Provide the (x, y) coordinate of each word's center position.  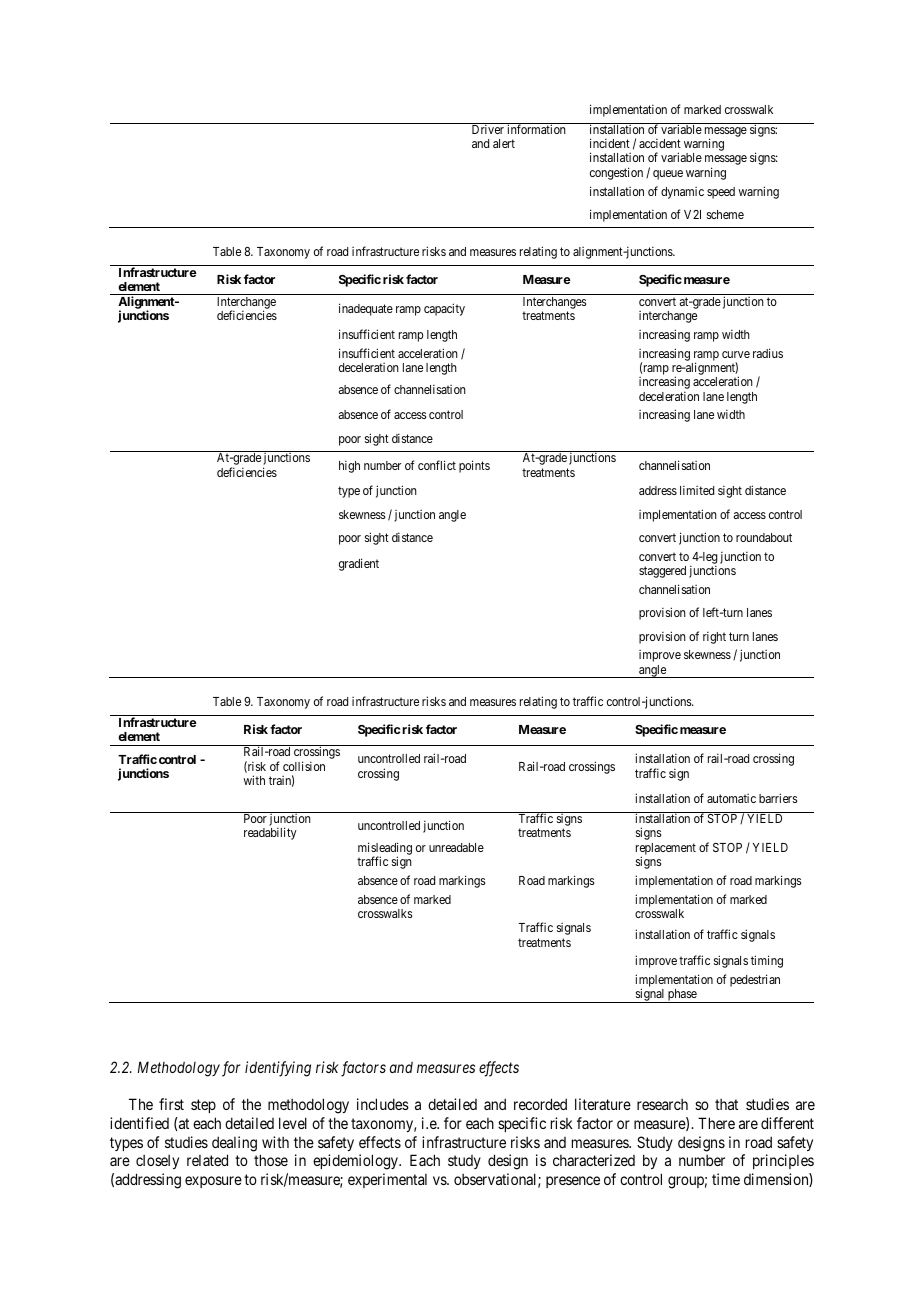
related (207, 1160)
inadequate (366, 309)
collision (304, 766)
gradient (359, 564)
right (714, 637)
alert (504, 143)
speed (721, 193)
